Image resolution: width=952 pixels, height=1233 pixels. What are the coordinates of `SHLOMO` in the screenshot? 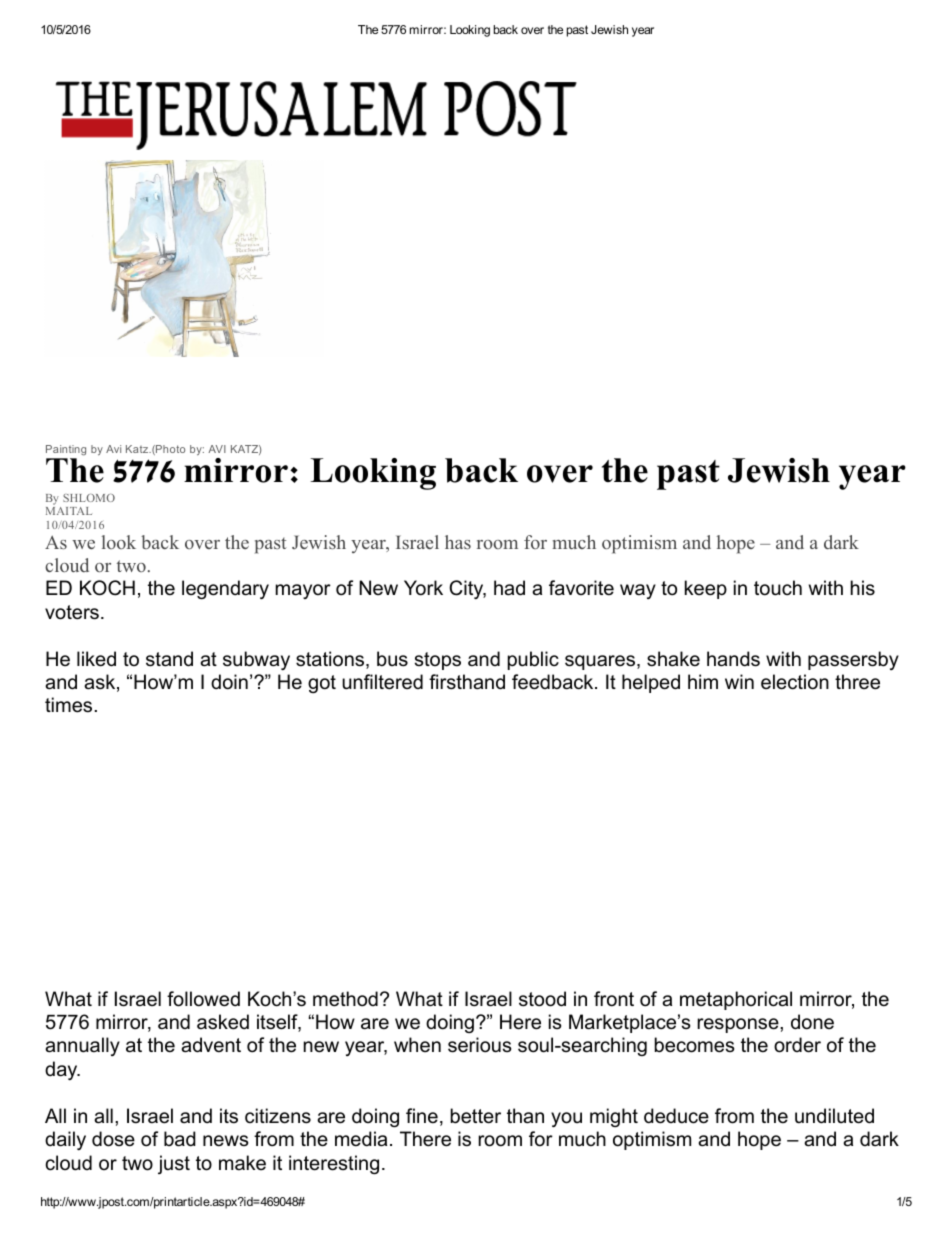 It's located at (89, 498).
